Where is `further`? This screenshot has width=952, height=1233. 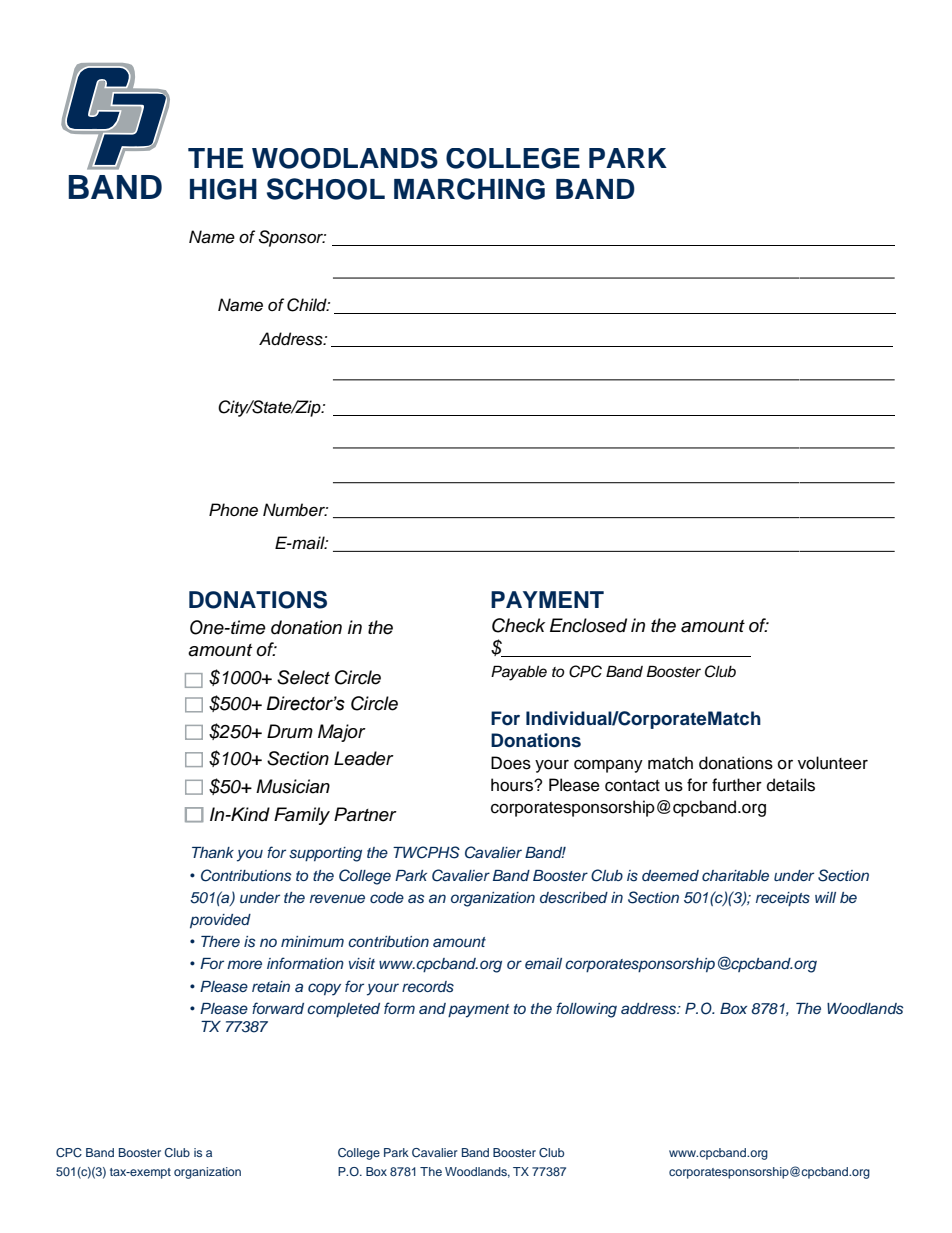
further is located at coordinates (737, 785).
